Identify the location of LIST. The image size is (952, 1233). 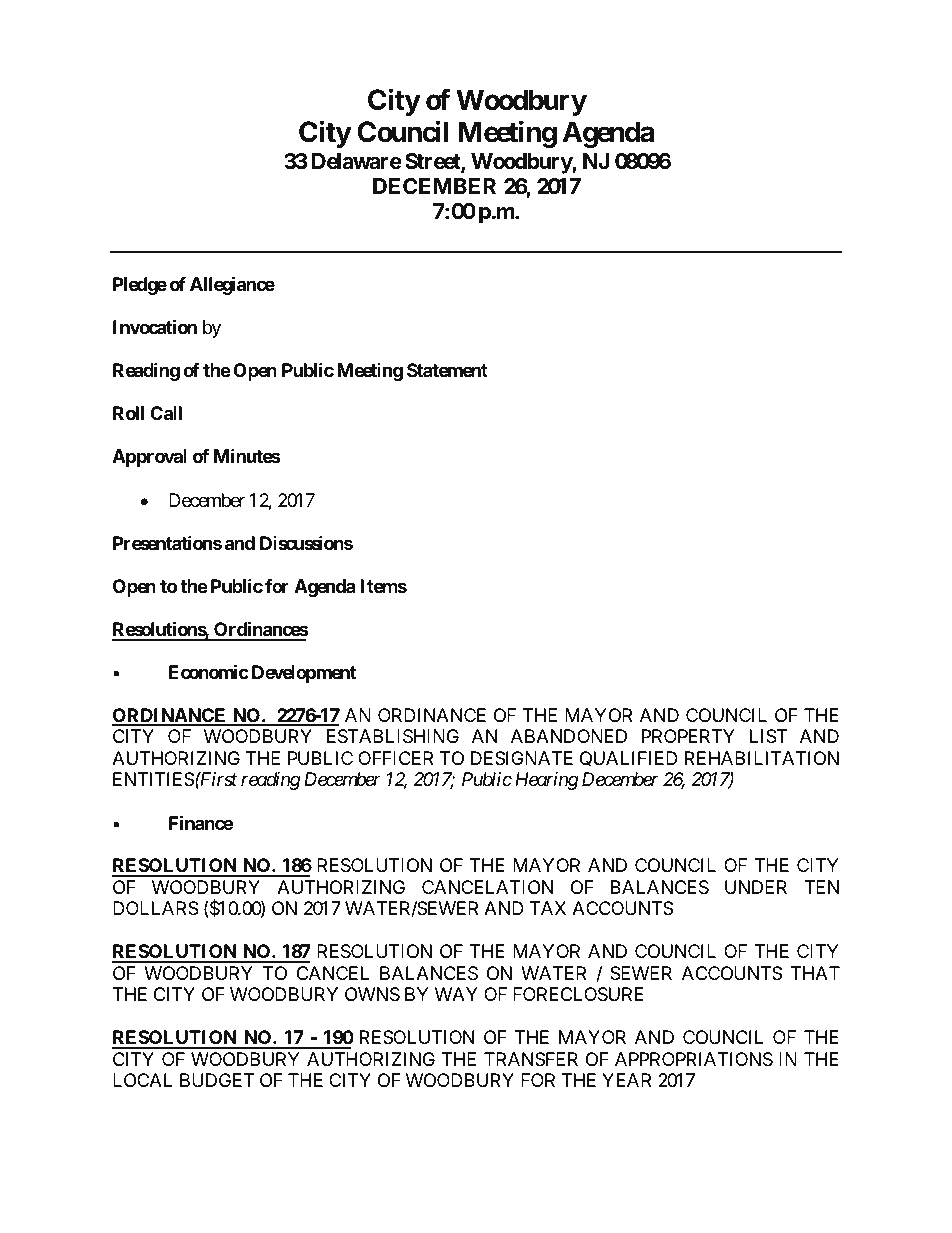
(768, 736).
